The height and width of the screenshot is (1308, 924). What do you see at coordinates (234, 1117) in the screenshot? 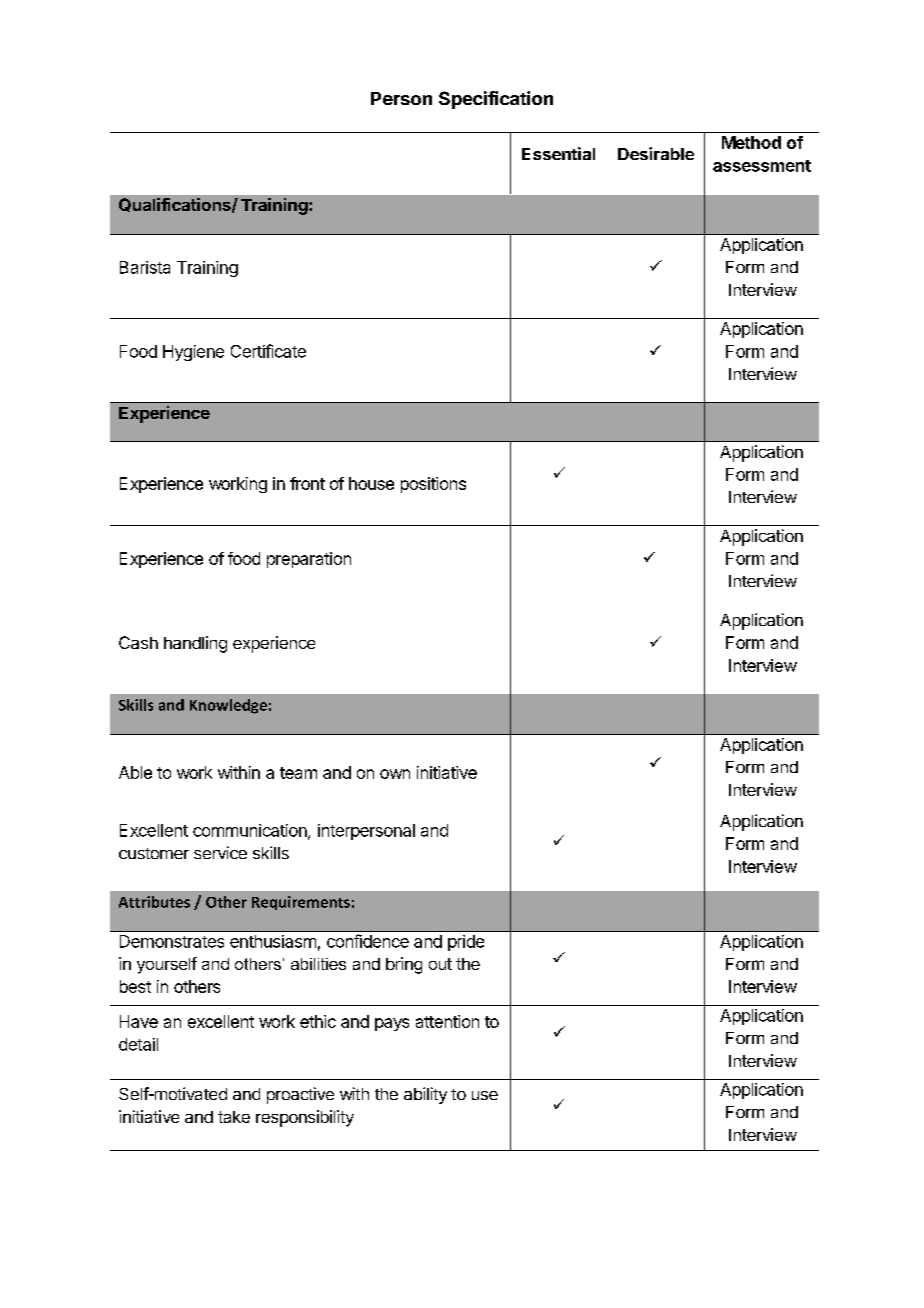
I see `take` at bounding box center [234, 1117].
